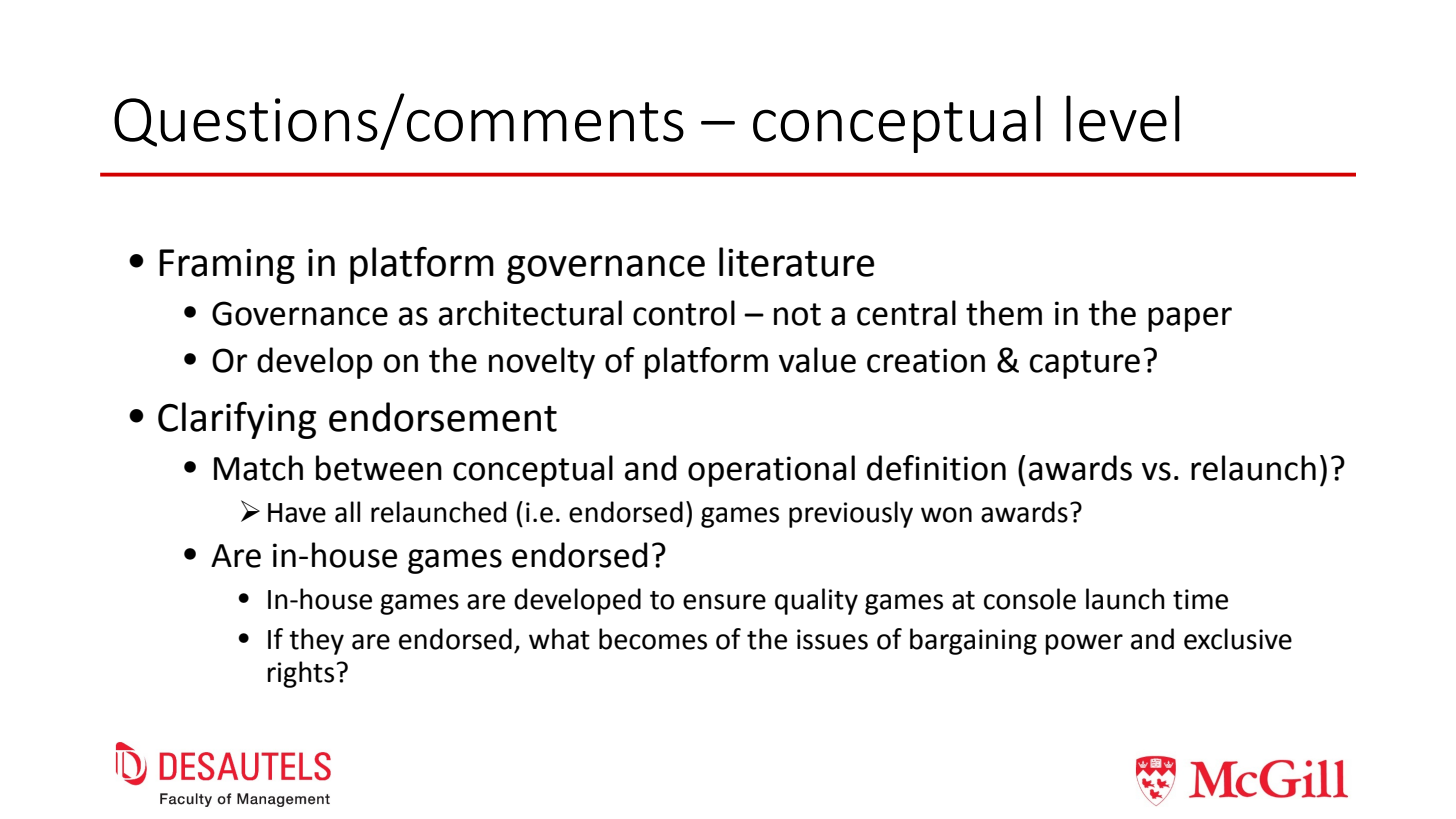 This screenshot has width=1456, height=819. What do you see at coordinates (316, 641) in the screenshot?
I see `they` at bounding box center [316, 641].
